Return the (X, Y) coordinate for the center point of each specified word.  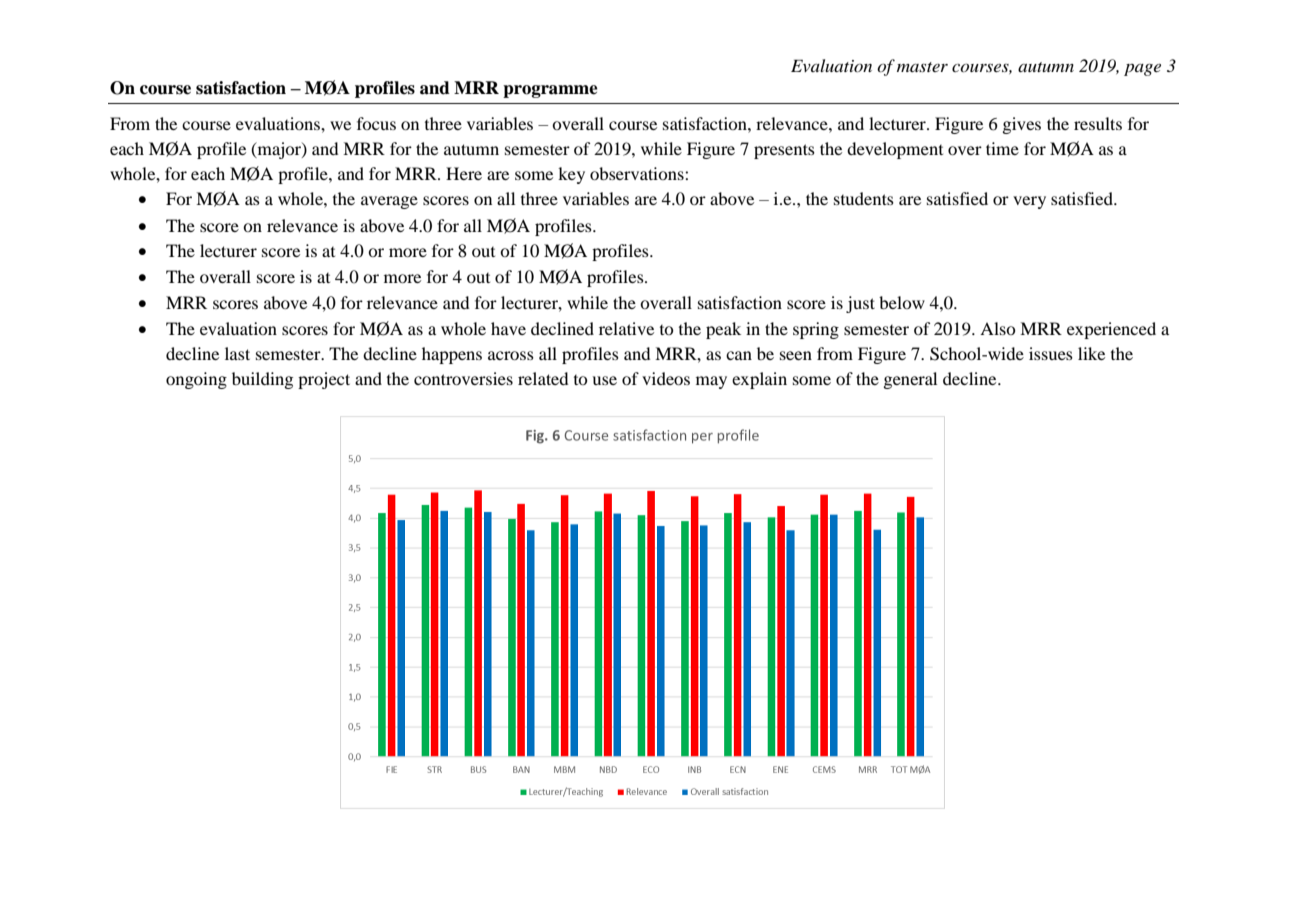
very (1029, 202)
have (508, 328)
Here (464, 173)
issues (1051, 353)
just (860, 304)
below (902, 302)
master (922, 67)
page (1142, 70)
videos (666, 378)
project (324, 380)
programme (550, 91)
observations (638, 173)
